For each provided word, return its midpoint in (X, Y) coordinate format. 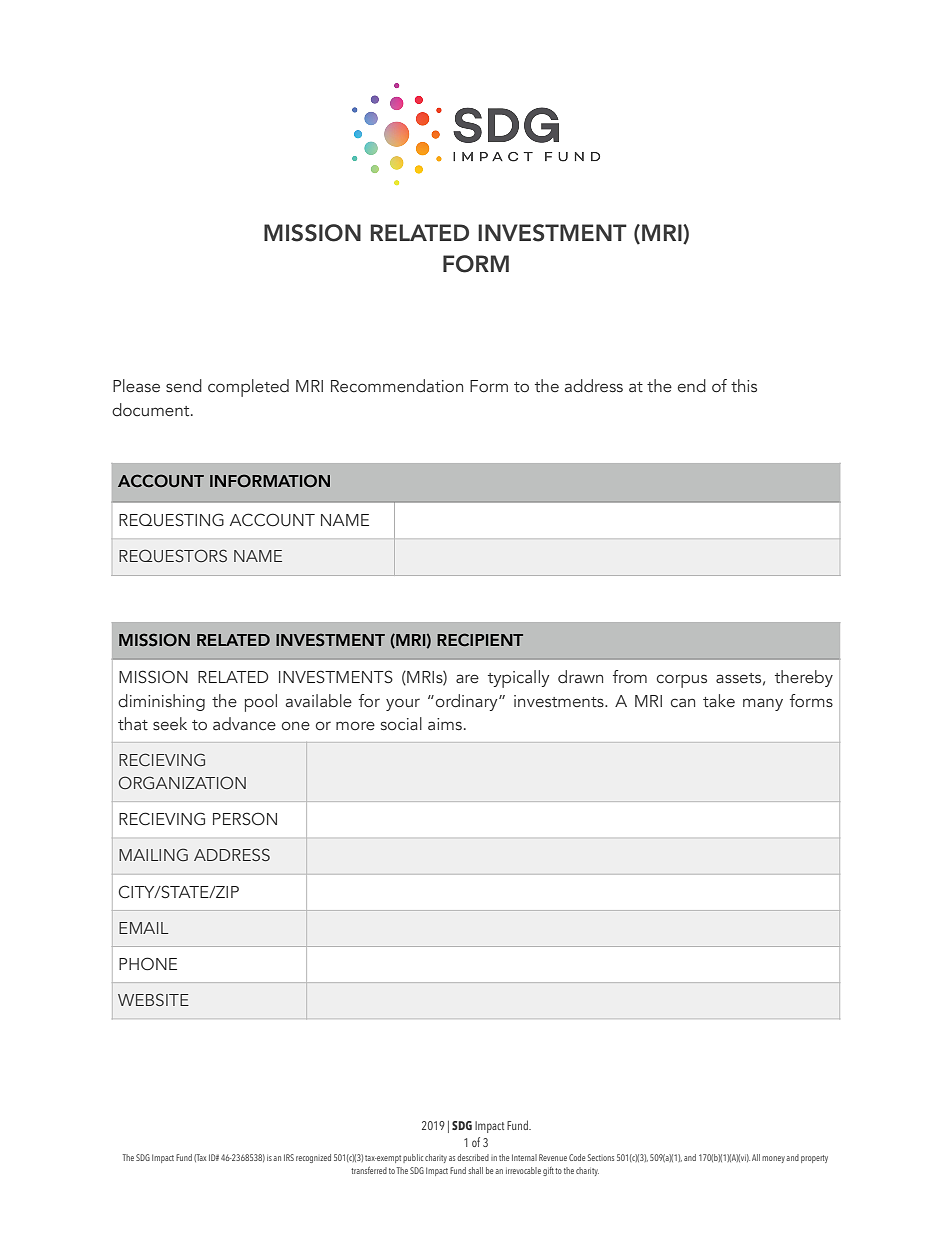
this (744, 386)
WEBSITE (153, 999)
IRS (289, 1157)
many (763, 704)
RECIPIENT (480, 640)
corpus (682, 681)
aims (445, 724)
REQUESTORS (173, 556)
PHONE (148, 964)
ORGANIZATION (182, 782)
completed (248, 388)
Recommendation (397, 386)
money (773, 1159)
